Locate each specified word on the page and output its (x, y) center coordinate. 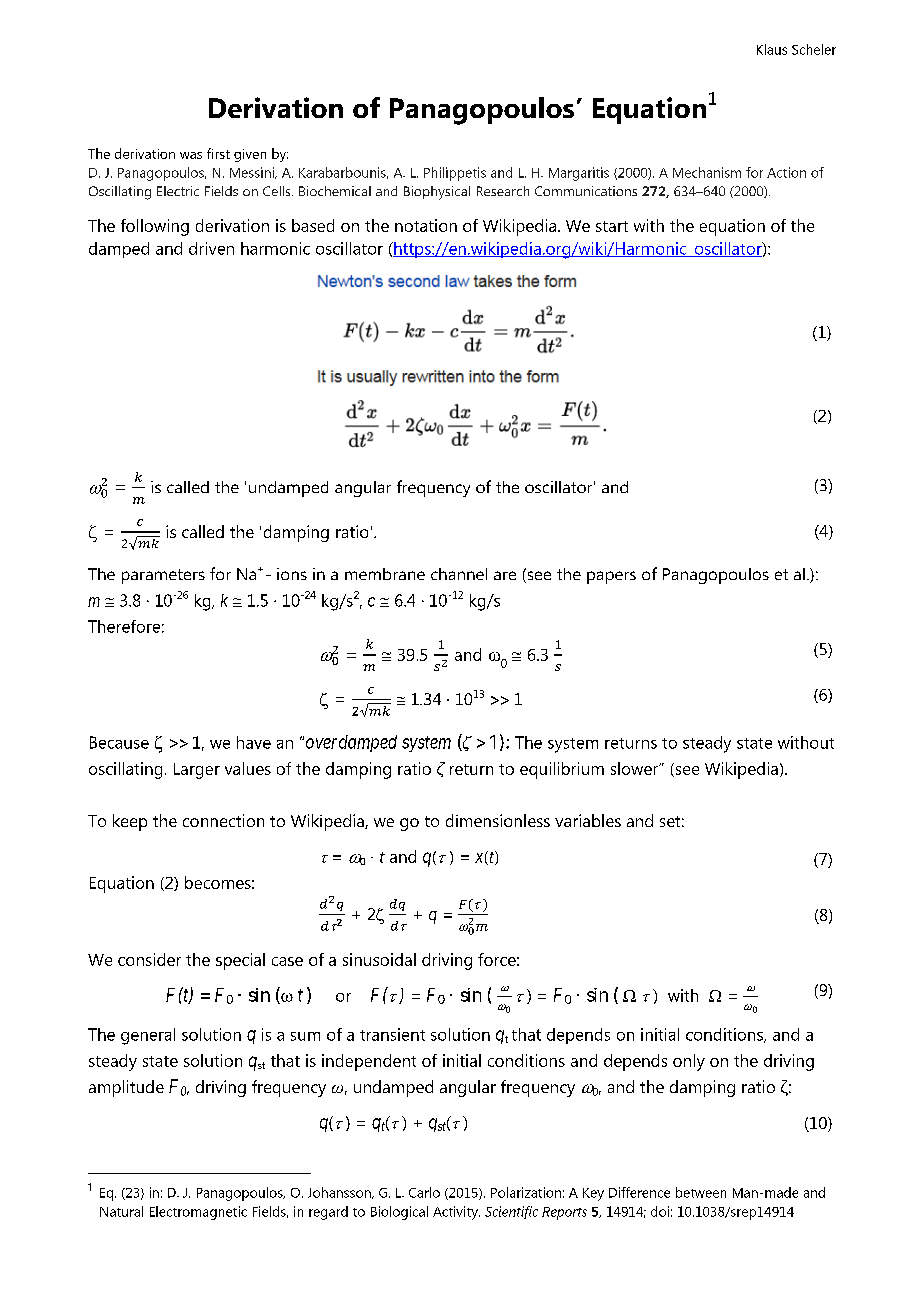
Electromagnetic (198, 1213)
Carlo (424, 1192)
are (505, 575)
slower (636, 768)
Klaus (772, 49)
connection (223, 820)
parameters (163, 576)
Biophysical (437, 193)
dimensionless (498, 820)
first (218, 153)
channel (459, 574)
